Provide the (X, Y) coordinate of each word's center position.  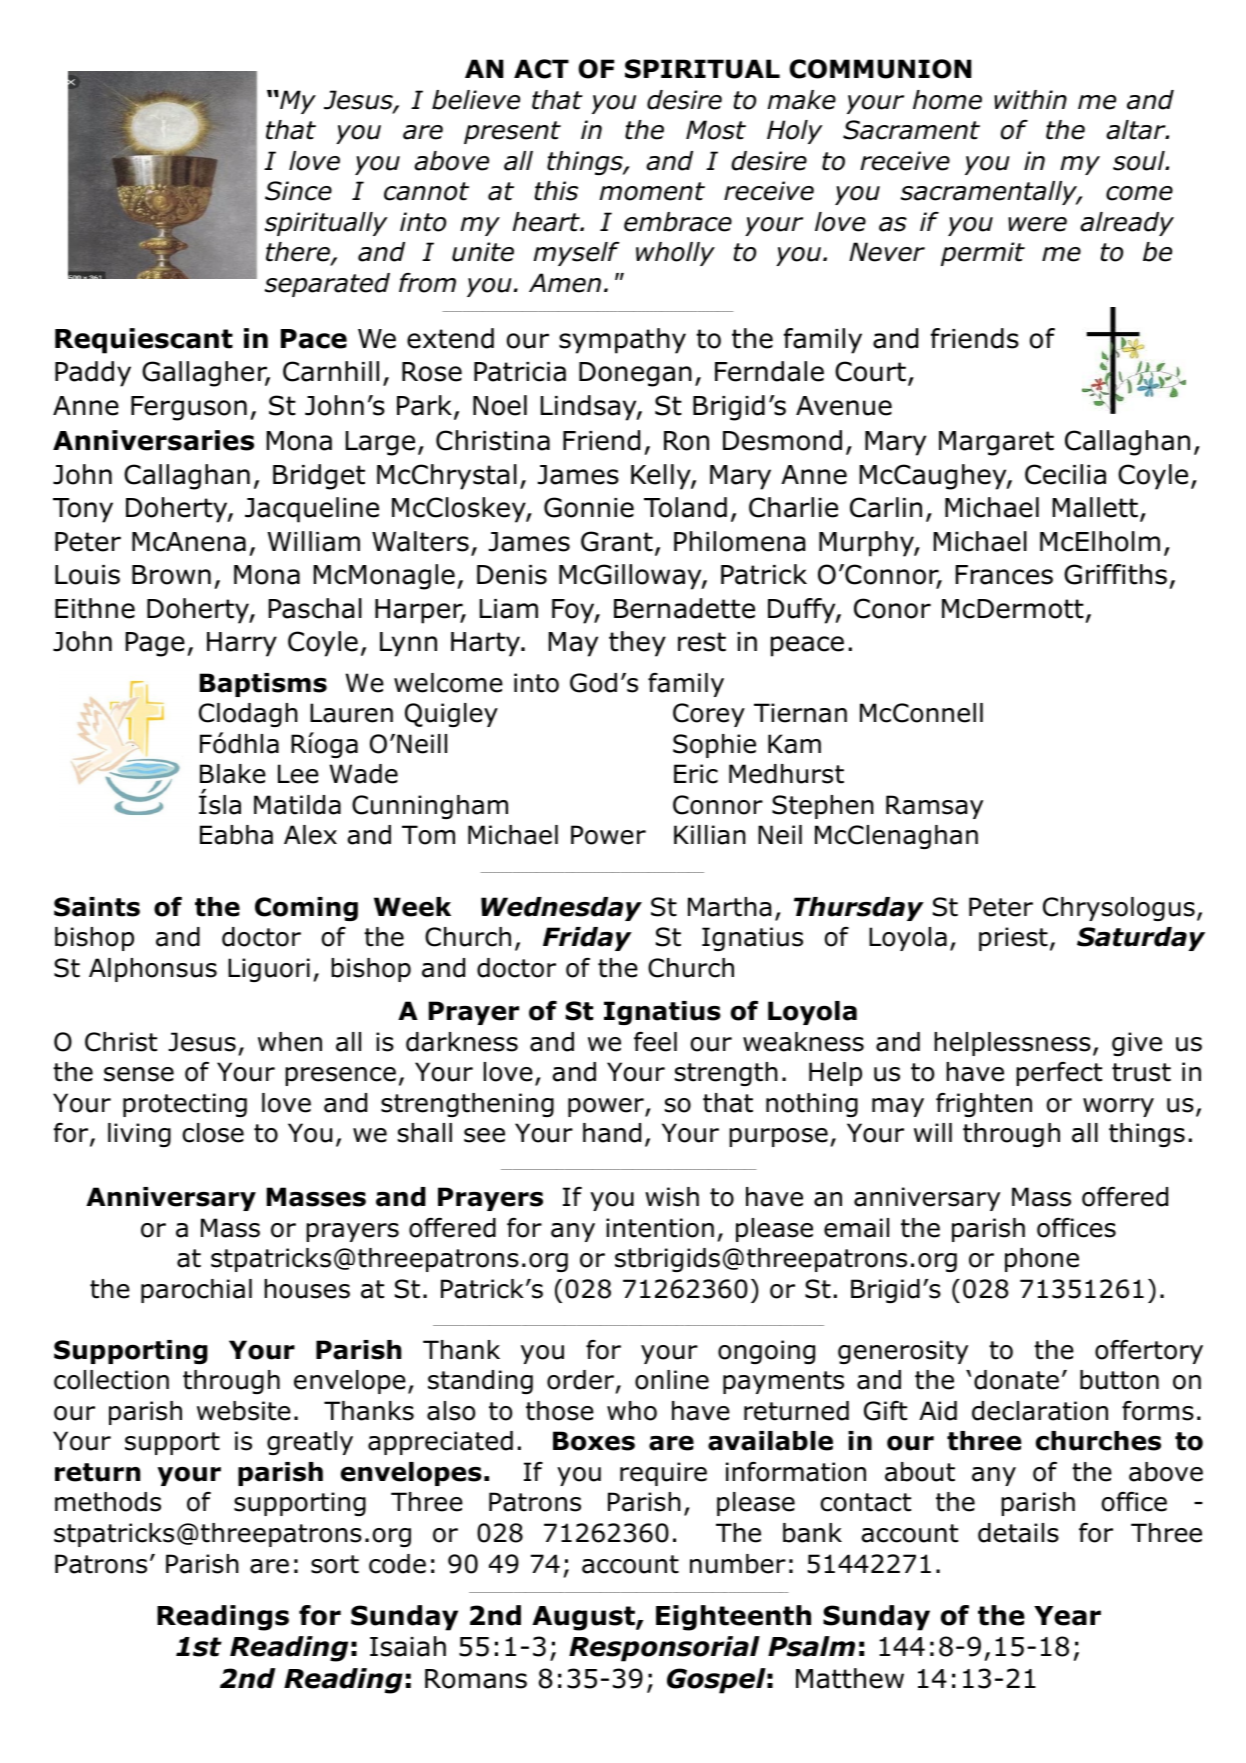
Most (716, 130)
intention (660, 1228)
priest (1013, 939)
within (1030, 100)
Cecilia (1065, 474)
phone (1042, 1260)
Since (298, 191)
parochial (196, 1291)
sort (335, 1564)
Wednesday (561, 909)
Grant (617, 541)
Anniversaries (153, 440)
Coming (306, 909)
